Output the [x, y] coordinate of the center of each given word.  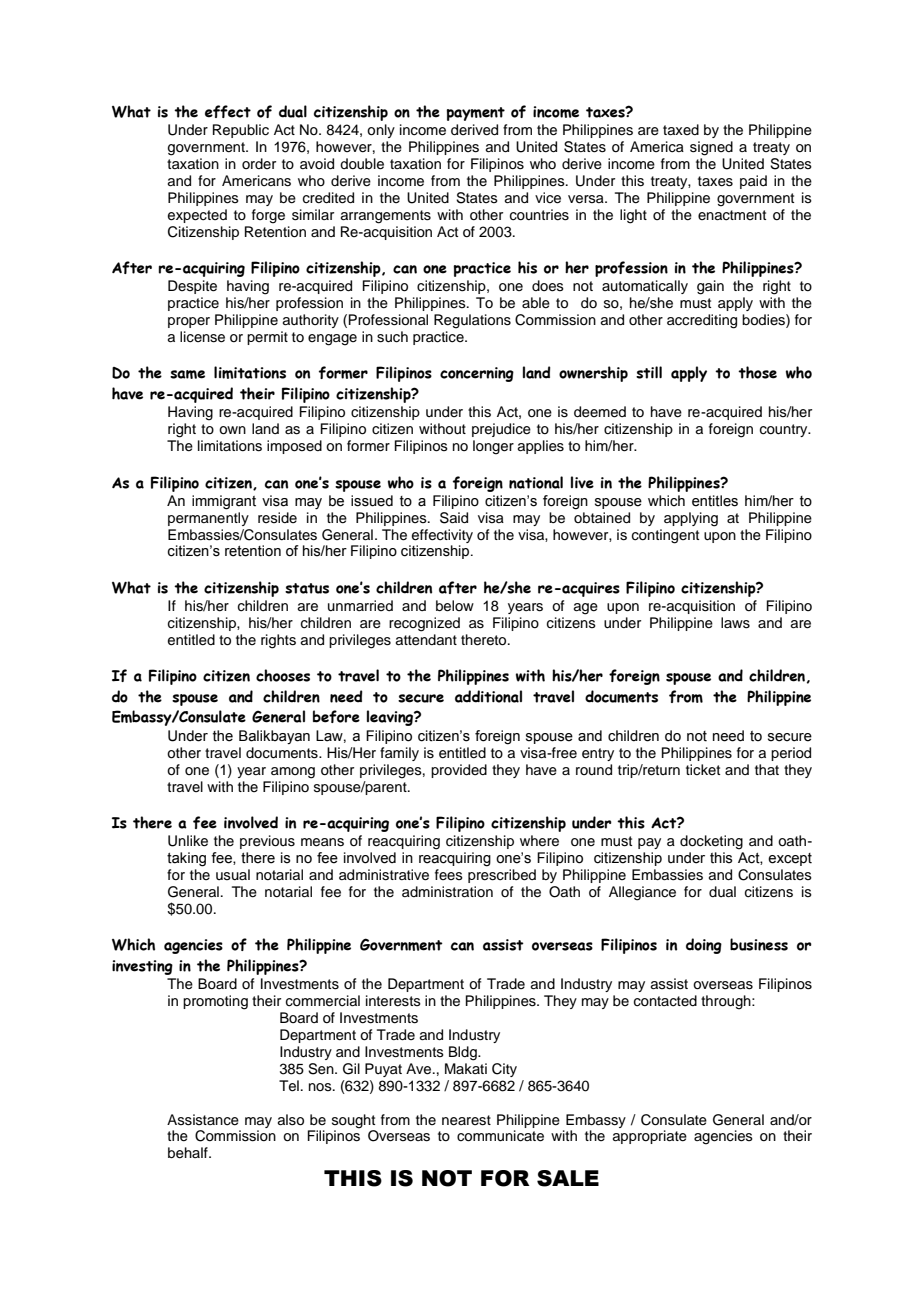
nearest [466, 1120]
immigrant [224, 502]
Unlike [188, 841]
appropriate [650, 1137]
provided [459, 771]
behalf [189, 1153]
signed [711, 148]
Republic [241, 131]
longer [493, 447]
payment [475, 114]
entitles [715, 501]
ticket [703, 769]
